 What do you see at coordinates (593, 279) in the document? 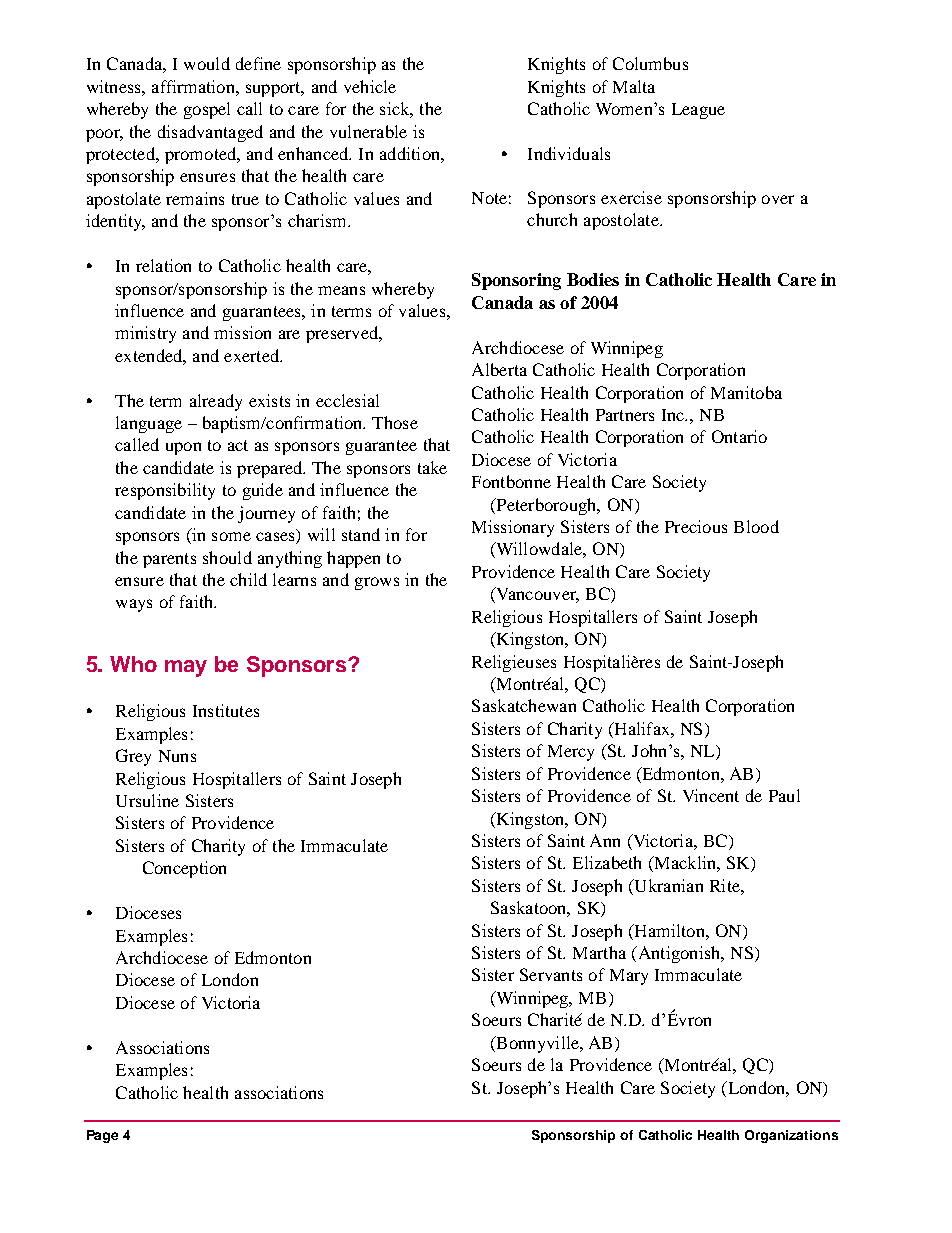
I see `Bodies` at bounding box center [593, 279].
